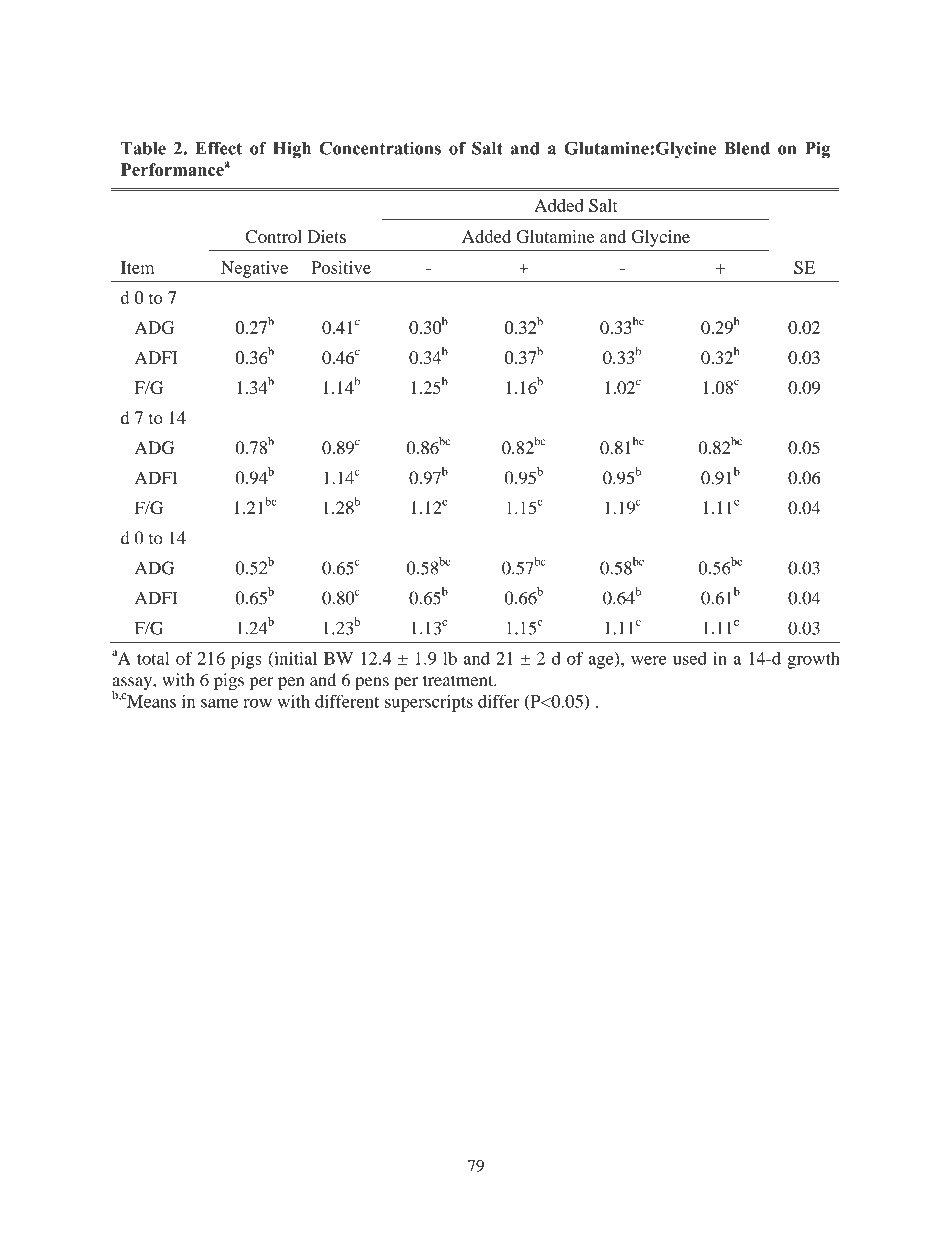 This screenshot has width=952, height=1233. Describe the element at coordinates (254, 269) in the screenshot. I see `Negative` at that location.
